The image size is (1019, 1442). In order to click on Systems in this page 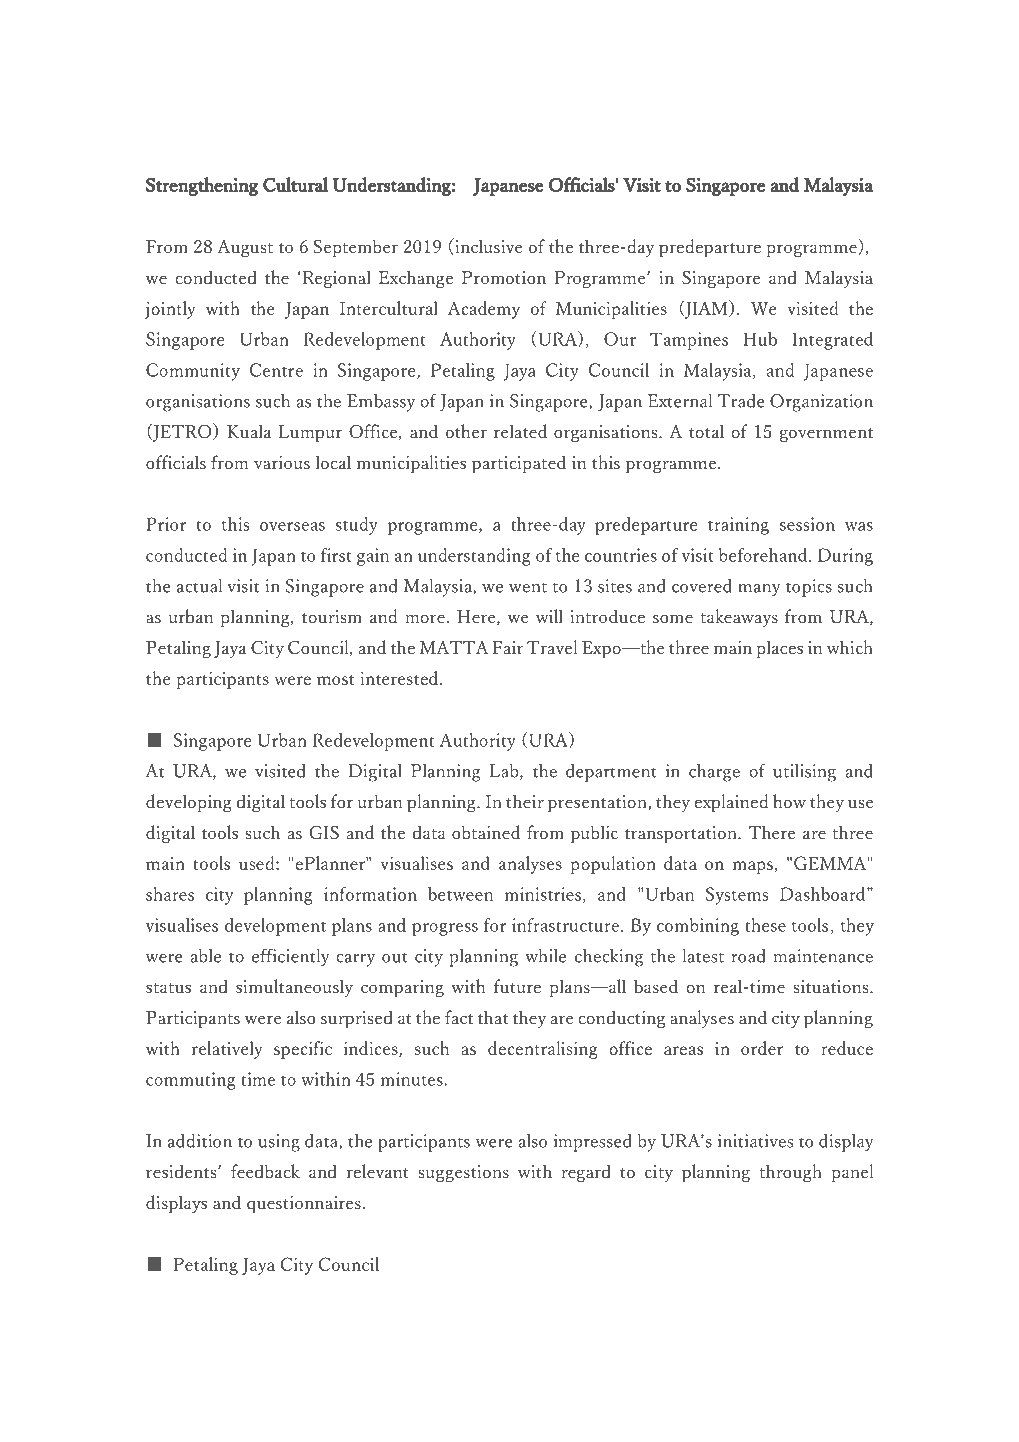, I will do `click(737, 896)`.
